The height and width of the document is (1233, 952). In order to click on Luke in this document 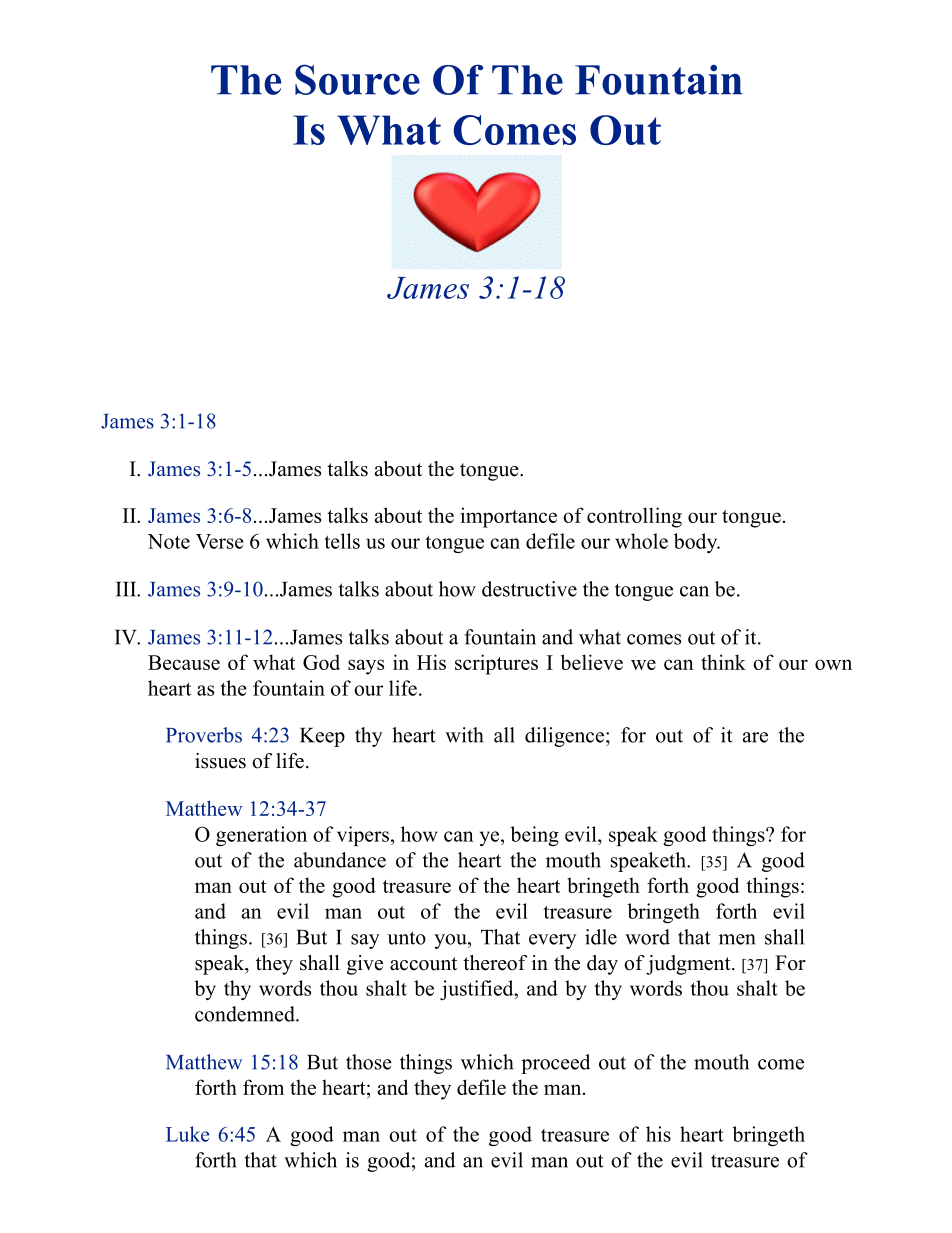, I will do `click(187, 1134)`.
